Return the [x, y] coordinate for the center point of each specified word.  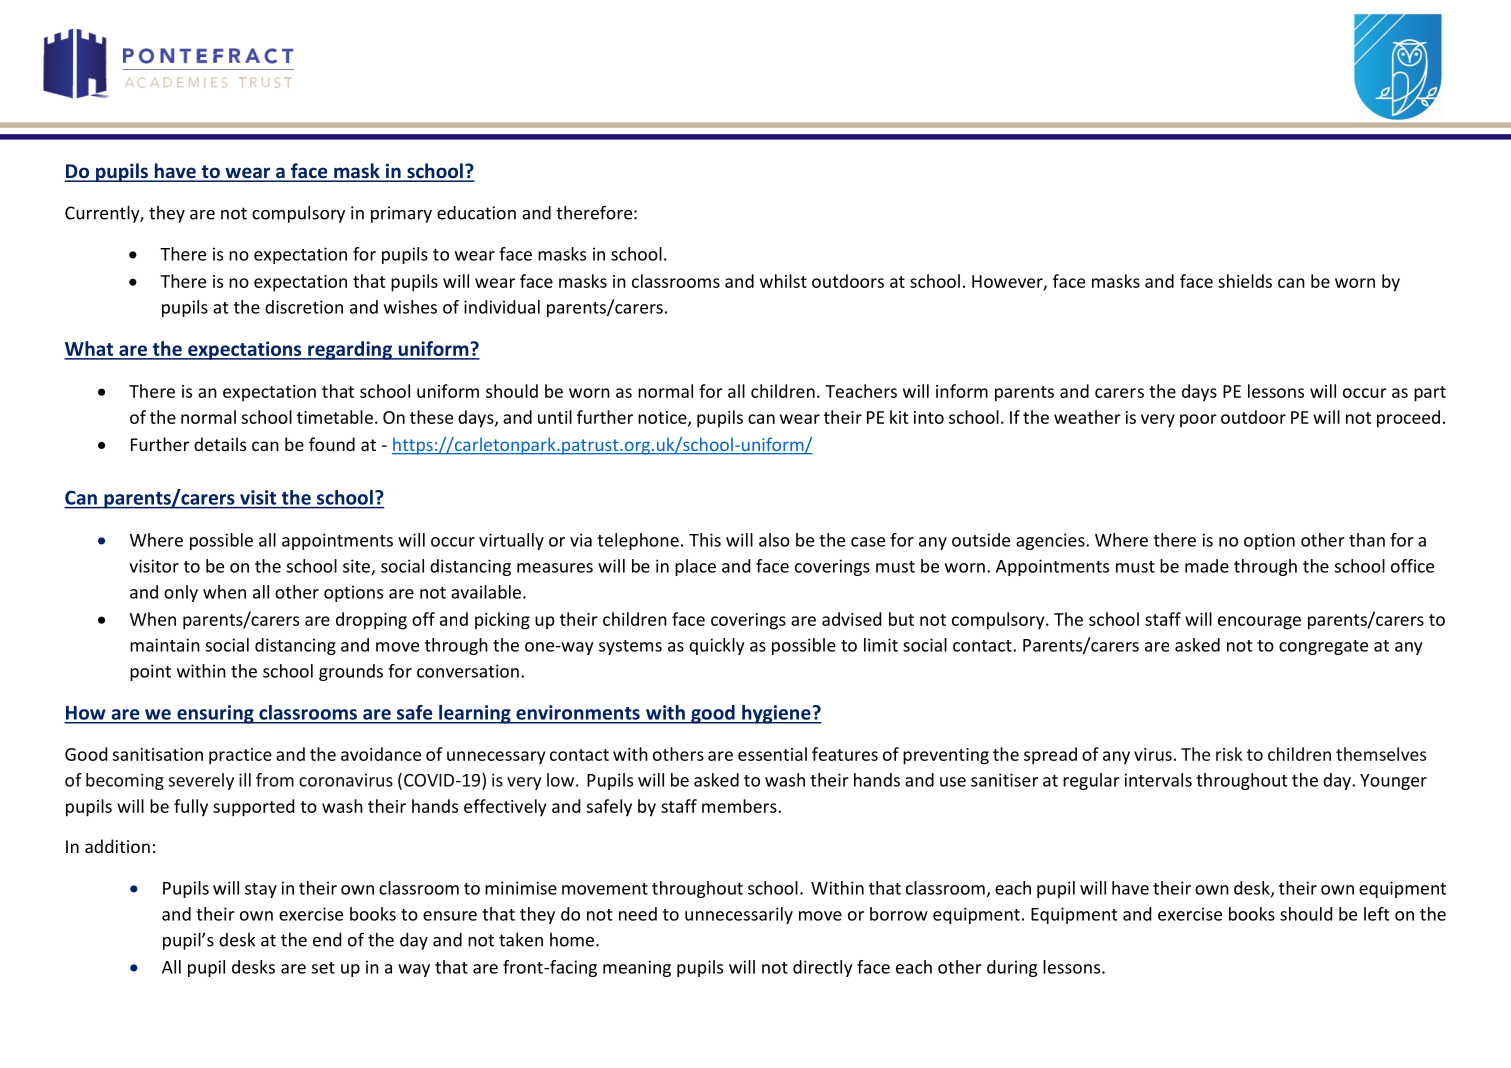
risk [1229, 754]
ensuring [215, 714]
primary [401, 214]
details [220, 444]
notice [663, 418]
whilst [783, 281]
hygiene [776, 714]
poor [1198, 420]
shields [1245, 281]
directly [823, 968]
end [327, 940]
